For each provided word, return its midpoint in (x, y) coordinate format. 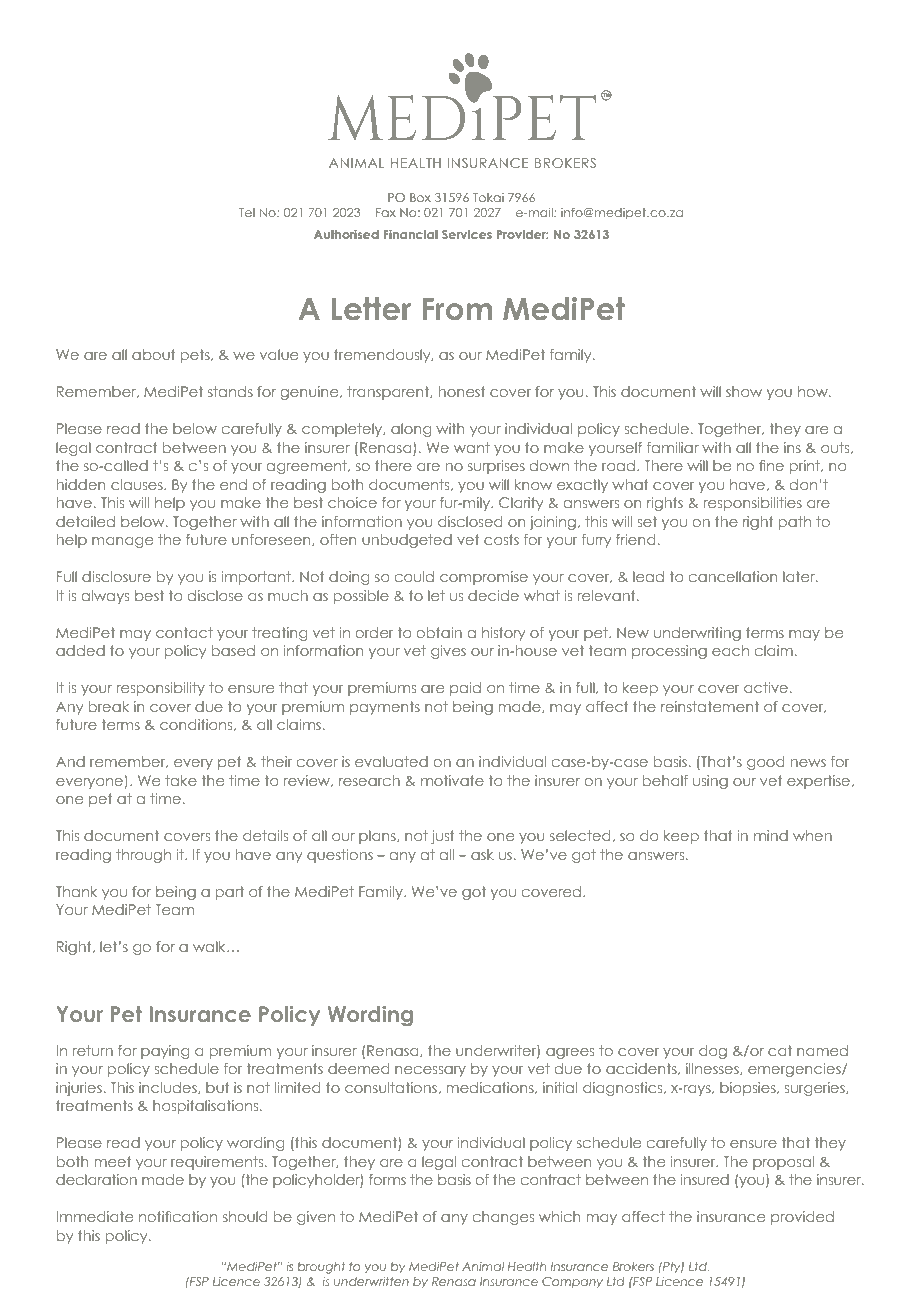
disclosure (116, 576)
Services (467, 234)
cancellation (733, 576)
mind (771, 835)
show (744, 391)
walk (210, 946)
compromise (484, 578)
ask (482, 854)
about (154, 354)
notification (178, 1216)
